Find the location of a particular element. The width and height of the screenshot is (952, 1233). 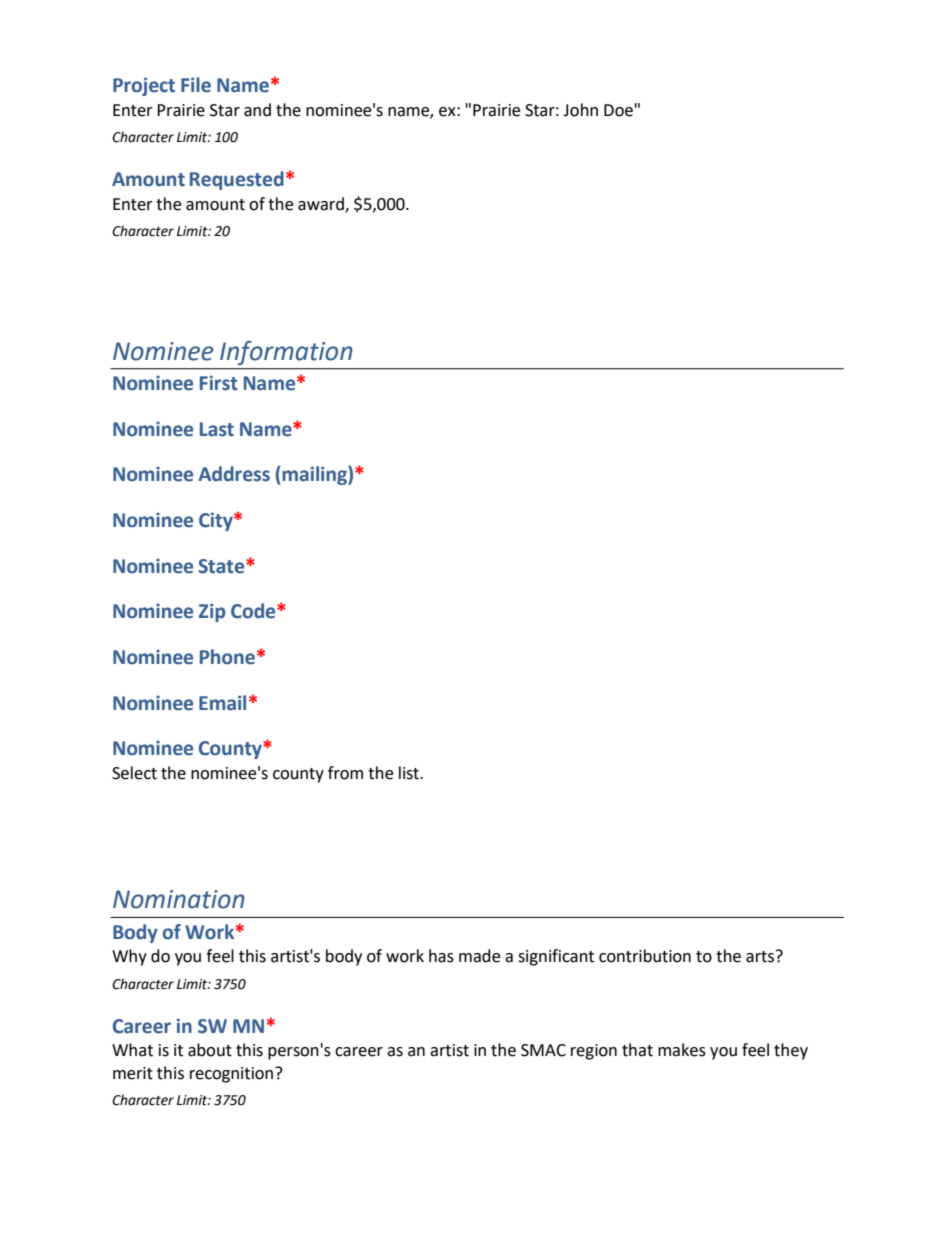

about is located at coordinates (210, 1050).
